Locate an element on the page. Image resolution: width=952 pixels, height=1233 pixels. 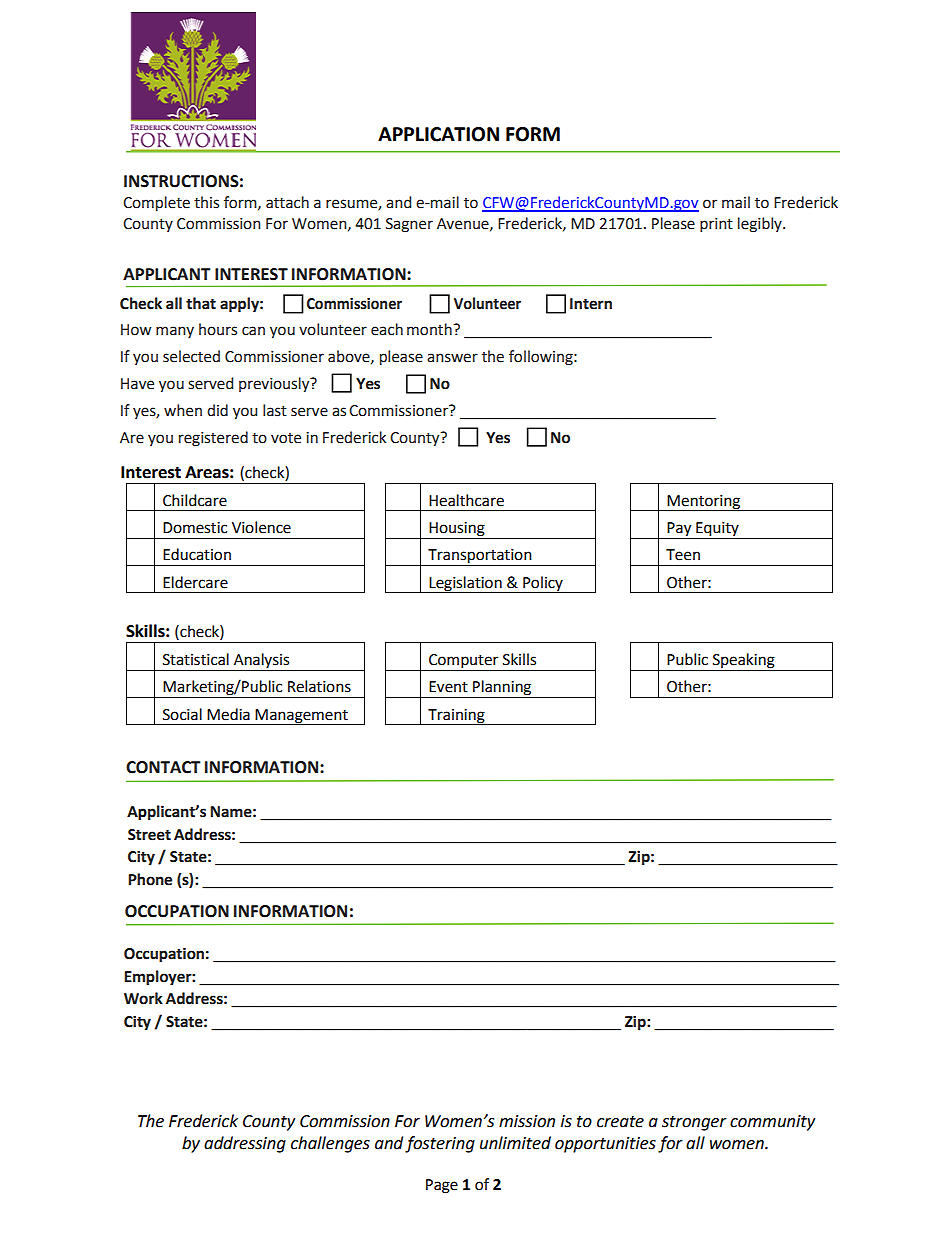
Computer is located at coordinates (464, 662).
